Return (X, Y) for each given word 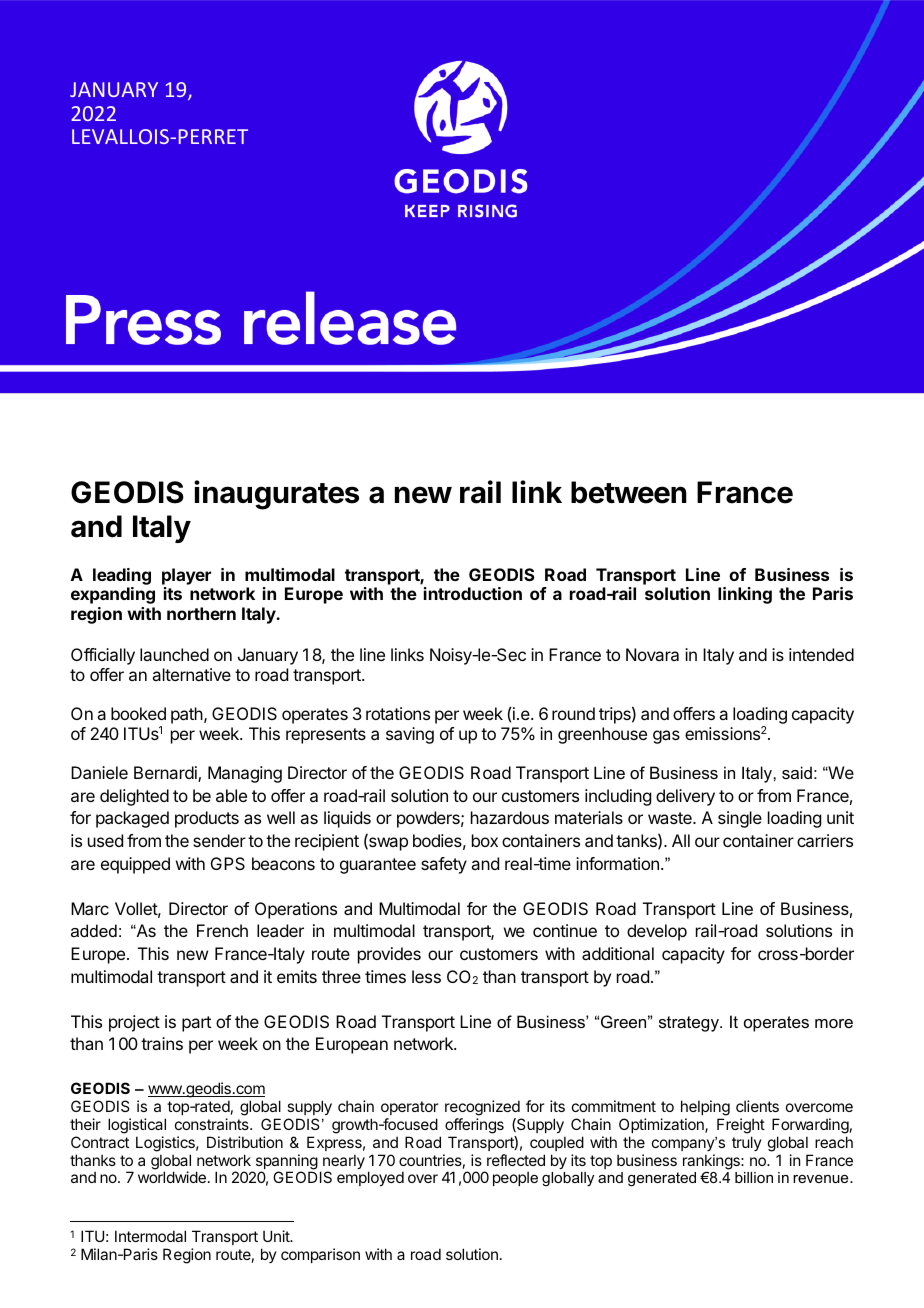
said (797, 772)
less (426, 976)
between (629, 492)
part (196, 1024)
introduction (473, 593)
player (186, 576)
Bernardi (166, 774)
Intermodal (150, 1236)
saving (410, 735)
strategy (690, 1024)
